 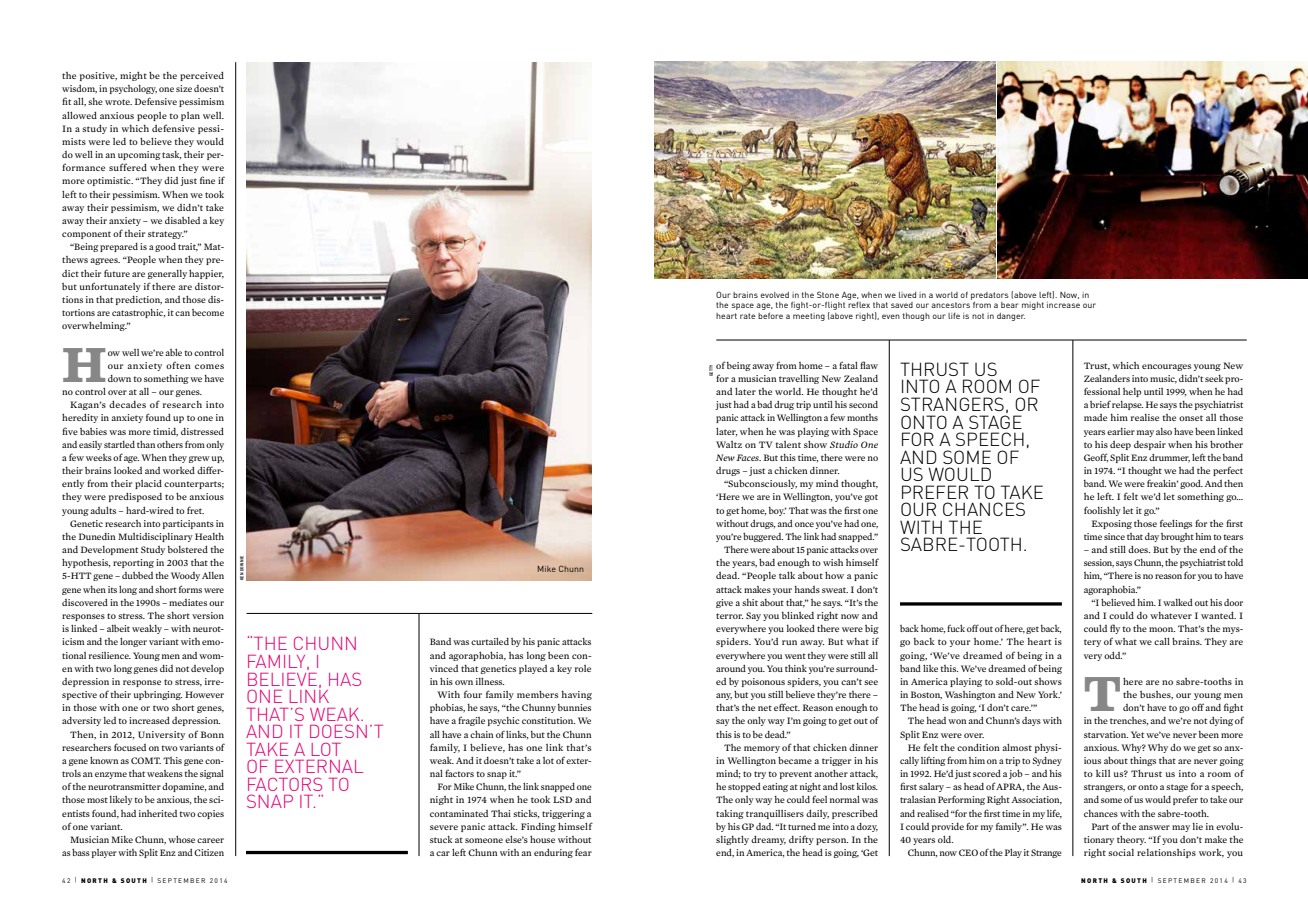 What do you see at coordinates (1096, 457) in the screenshot?
I see `Geoff` at bounding box center [1096, 457].
